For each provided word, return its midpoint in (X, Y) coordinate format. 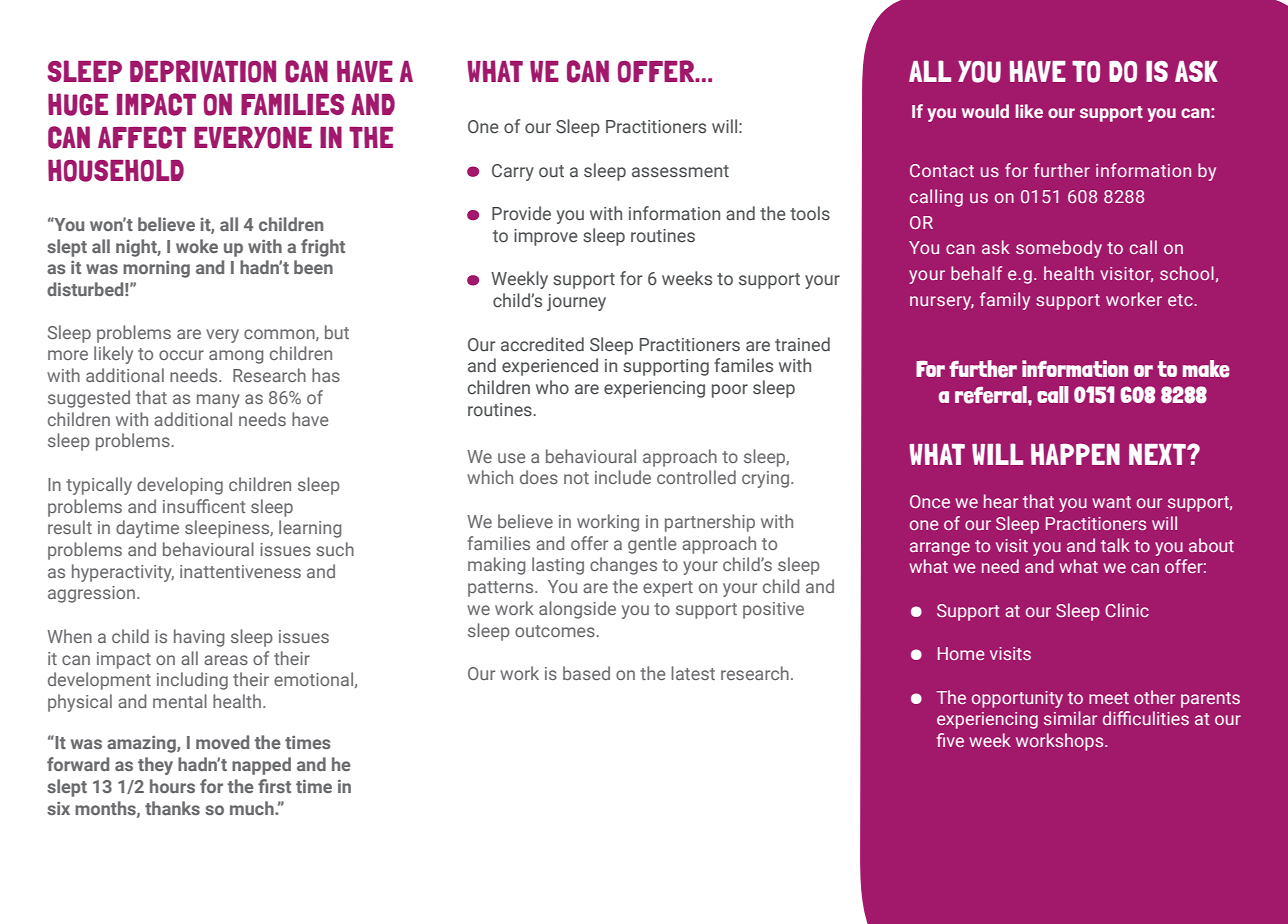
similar (1070, 718)
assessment (680, 171)
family (1005, 301)
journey (576, 302)
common (280, 335)
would (985, 111)
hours (172, 786)
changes (623, 566)
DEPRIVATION (203, 71)
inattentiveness (240, 571)
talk (1115, 545)
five (950, 740)
